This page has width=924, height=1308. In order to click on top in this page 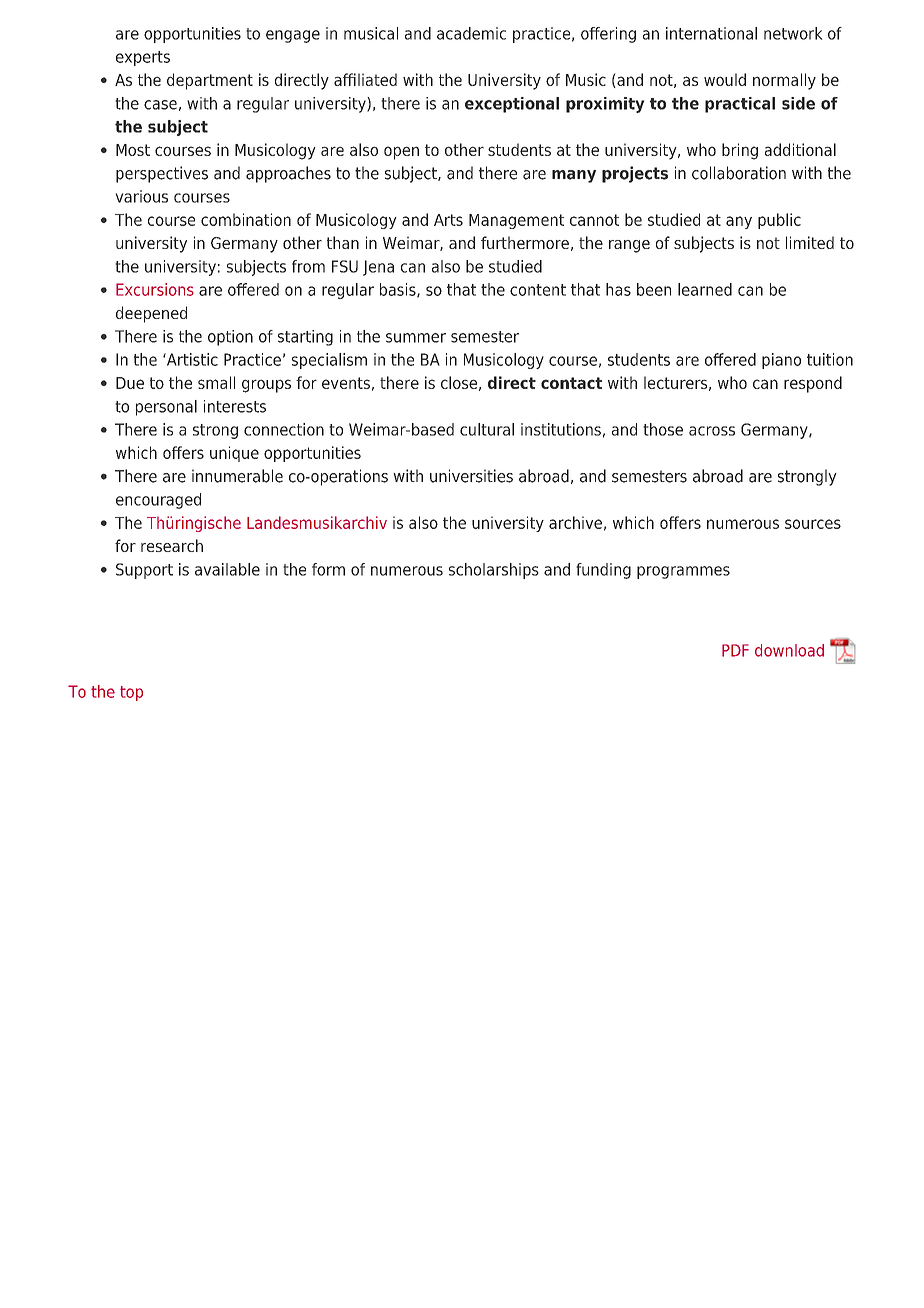, I will do `click(131, 693)`.
